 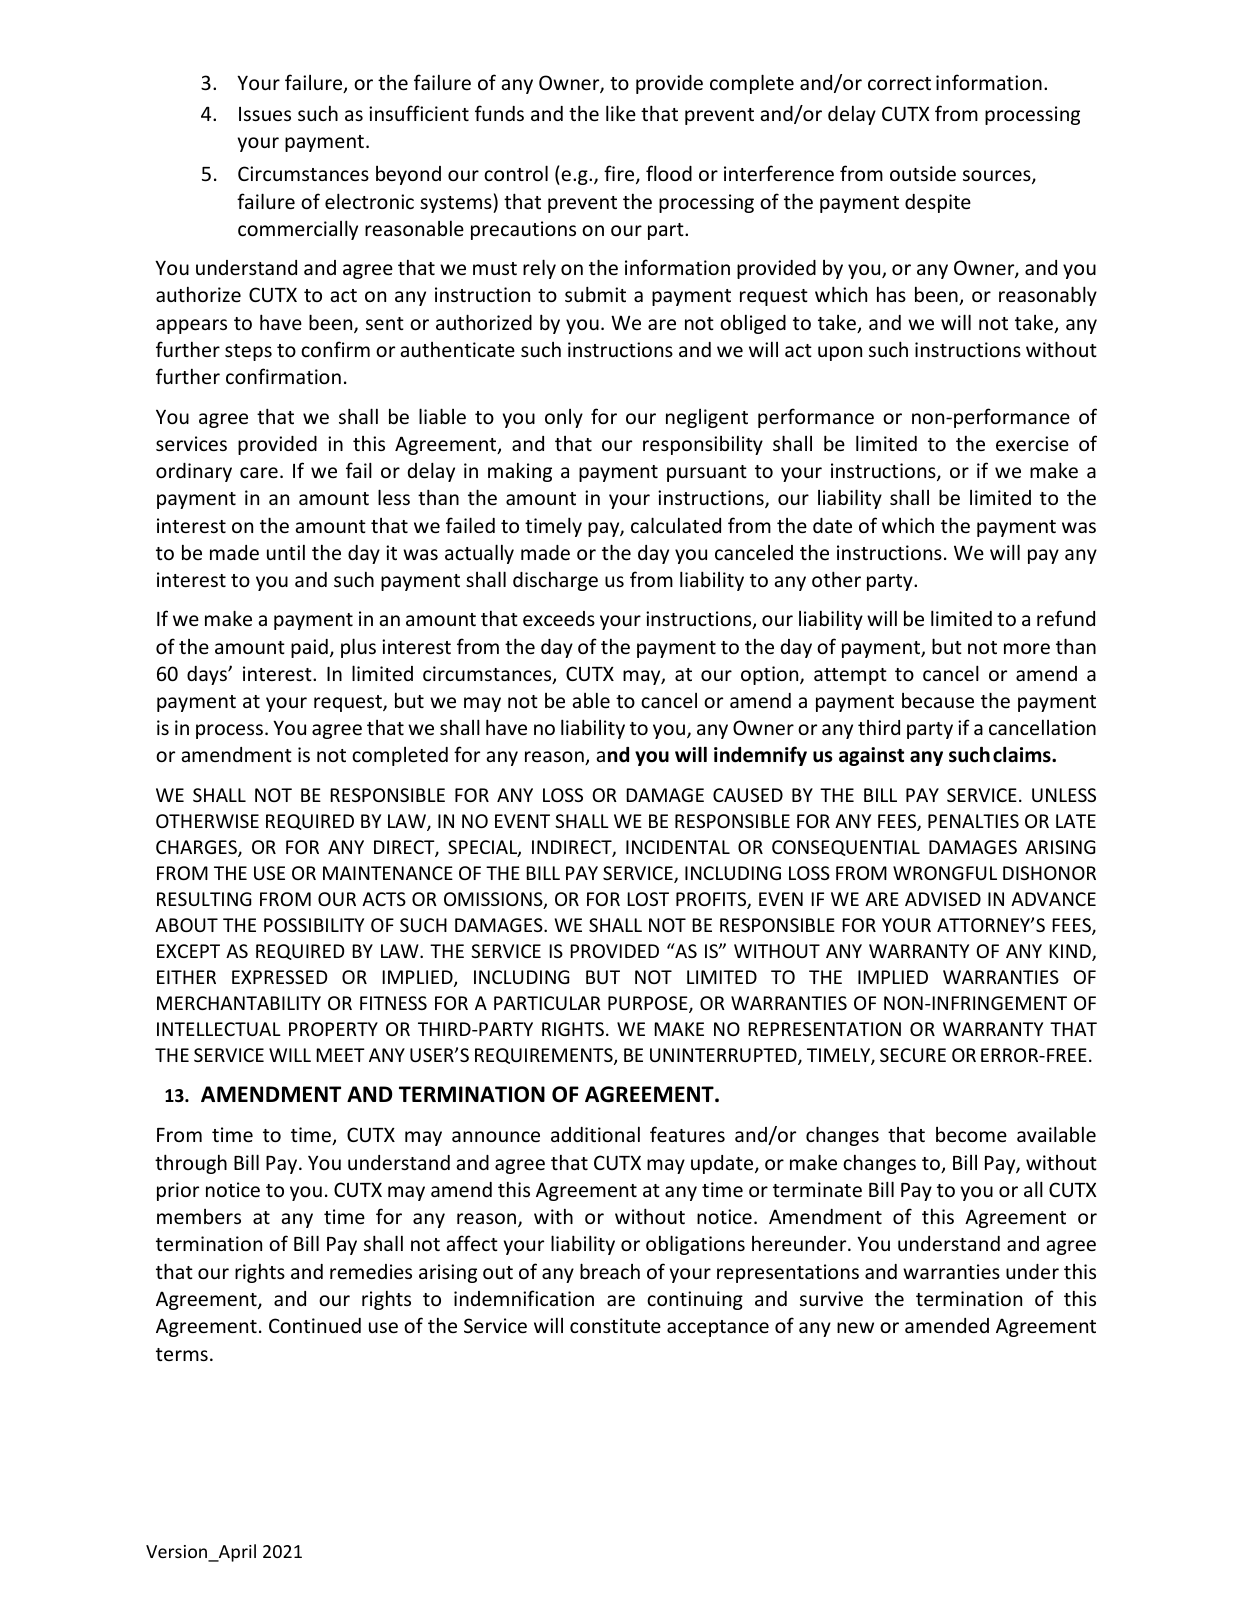 I want to click on constitute, so click(x=615, y=1325).
